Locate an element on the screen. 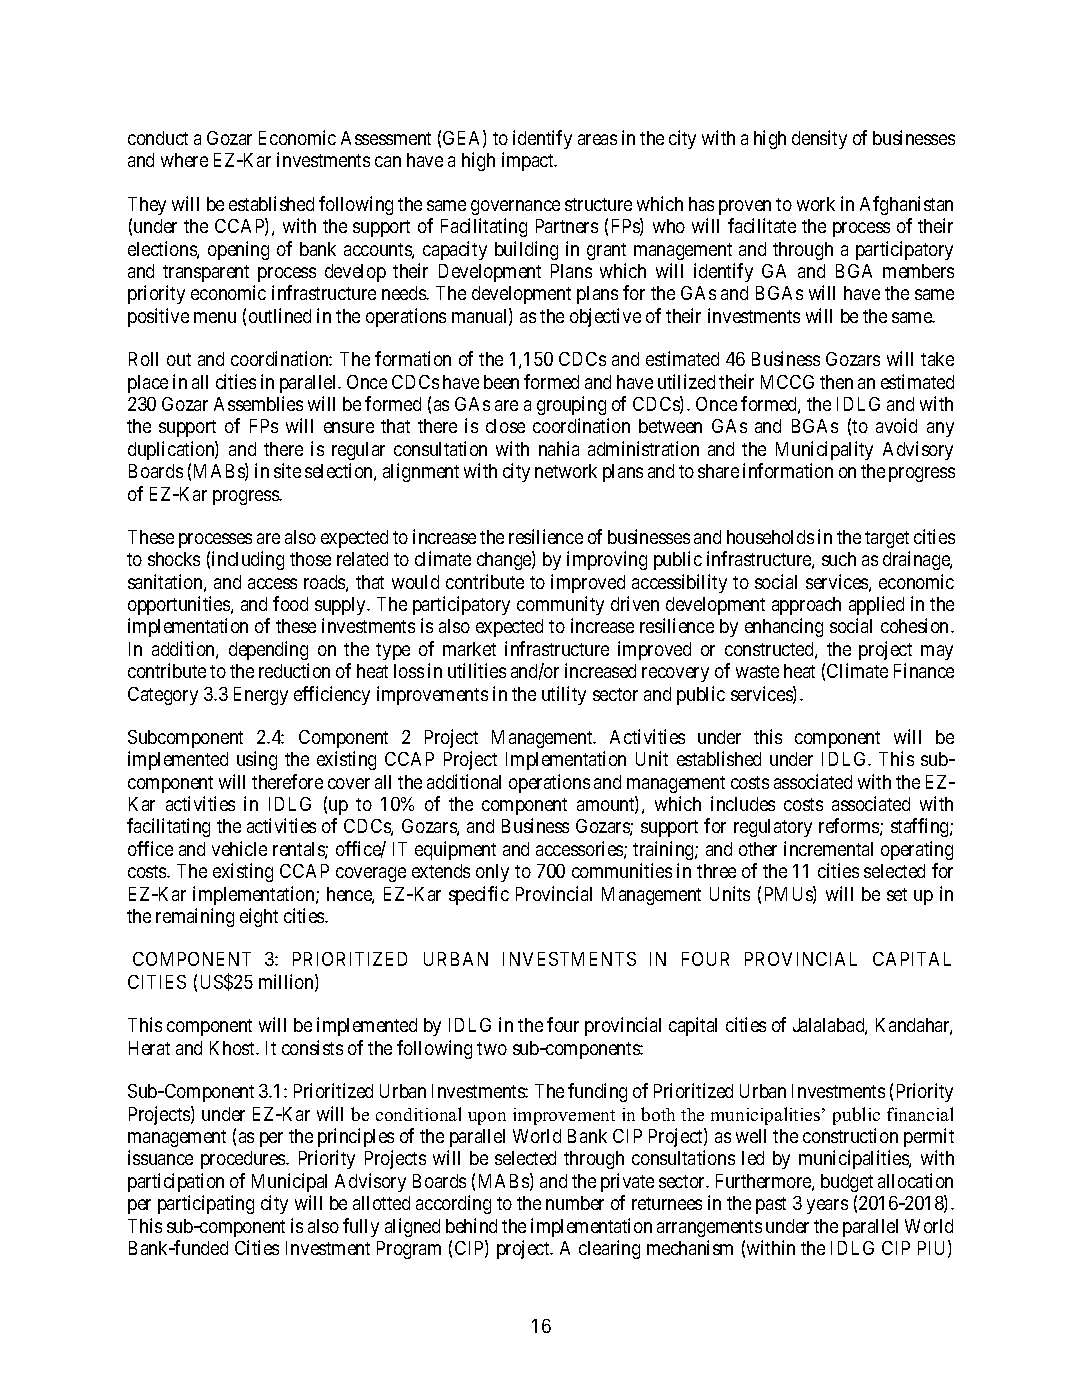 The height and width of the screenshot is (1400, 1082). number is located at coordinates (575, 1203).
